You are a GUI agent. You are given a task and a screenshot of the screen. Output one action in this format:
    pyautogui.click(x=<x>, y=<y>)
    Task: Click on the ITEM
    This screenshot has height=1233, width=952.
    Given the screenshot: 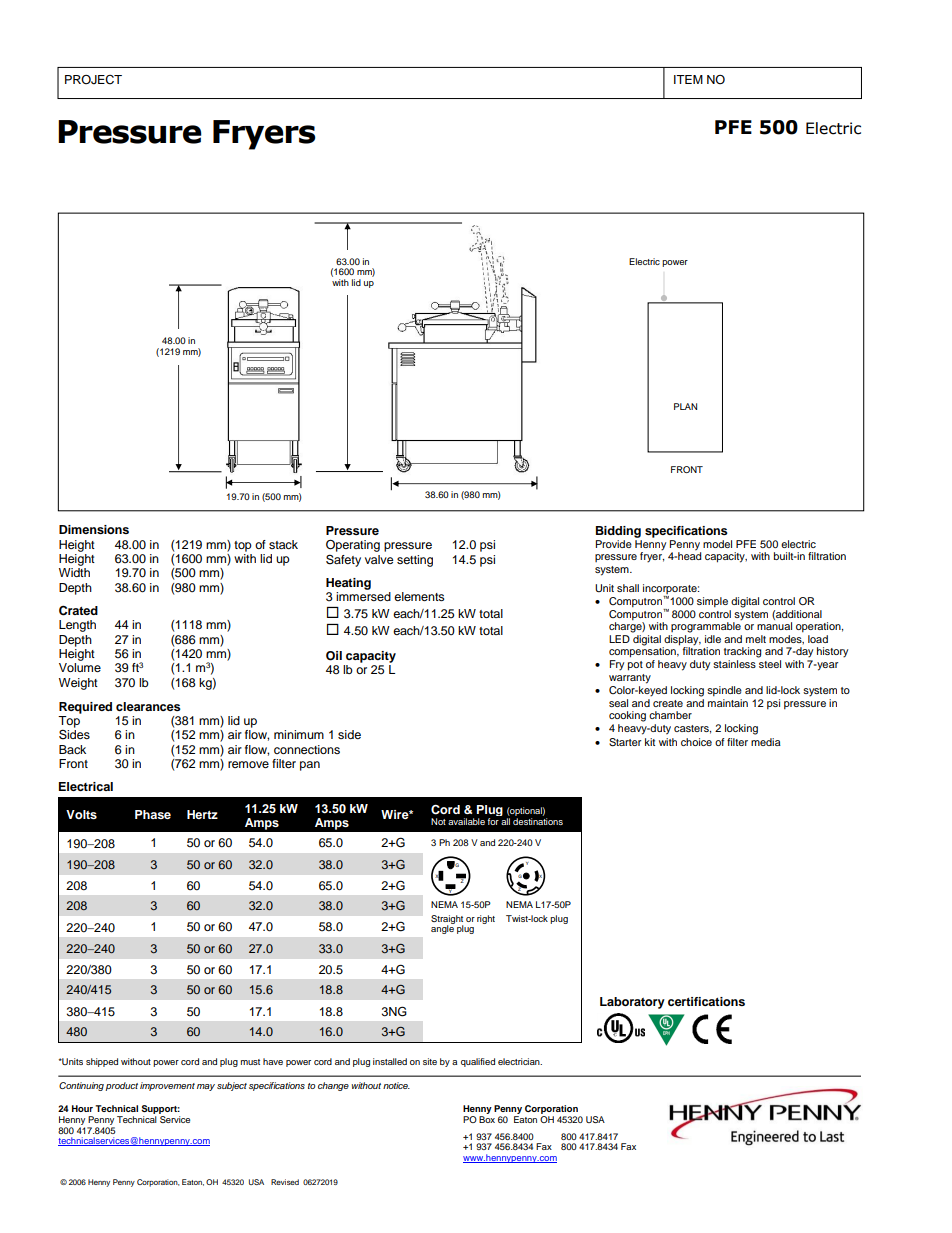 What is the action you would take?
    pyautogui.click(x=688, y=79)
